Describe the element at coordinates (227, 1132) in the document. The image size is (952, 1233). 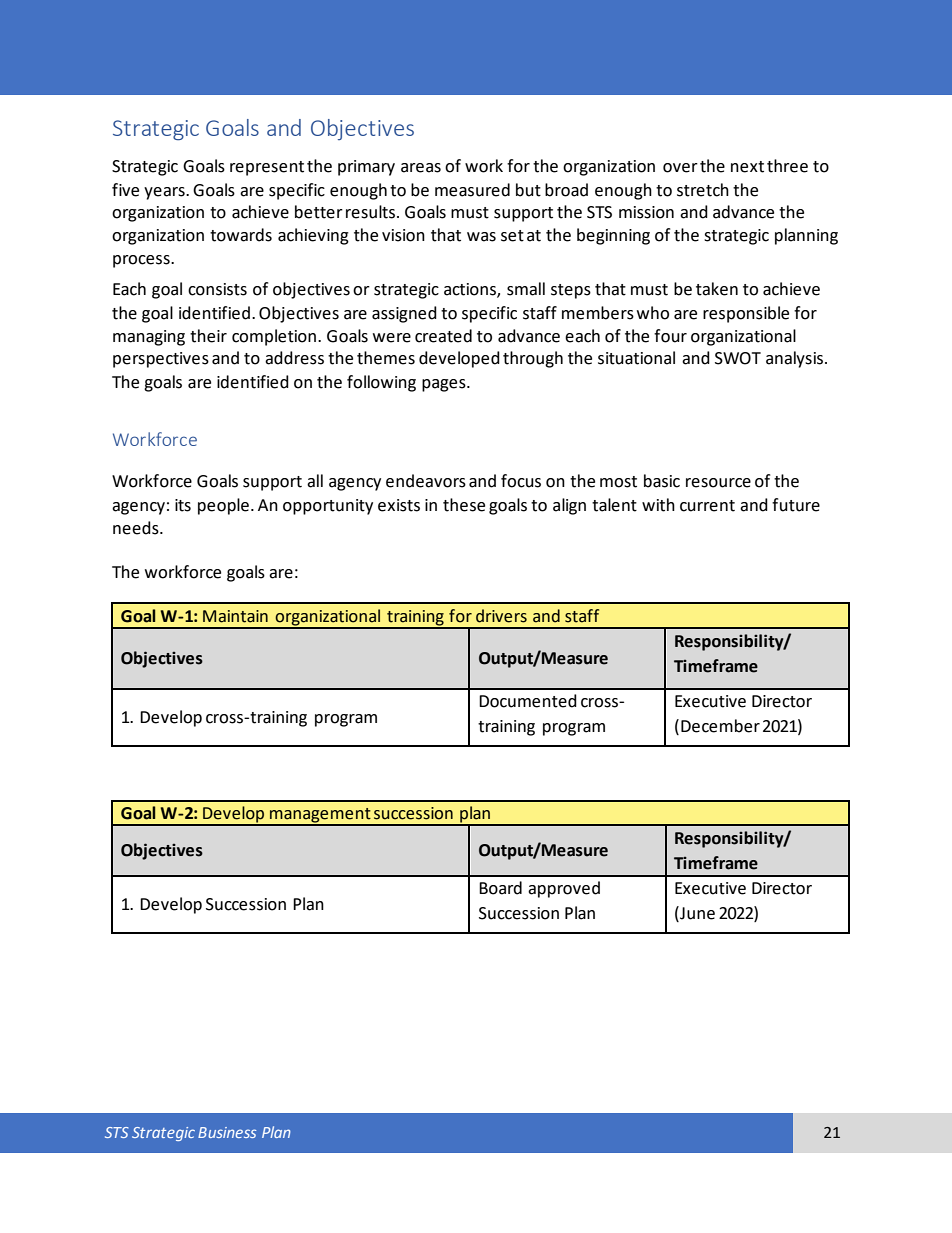
I see `Business` at that location.
